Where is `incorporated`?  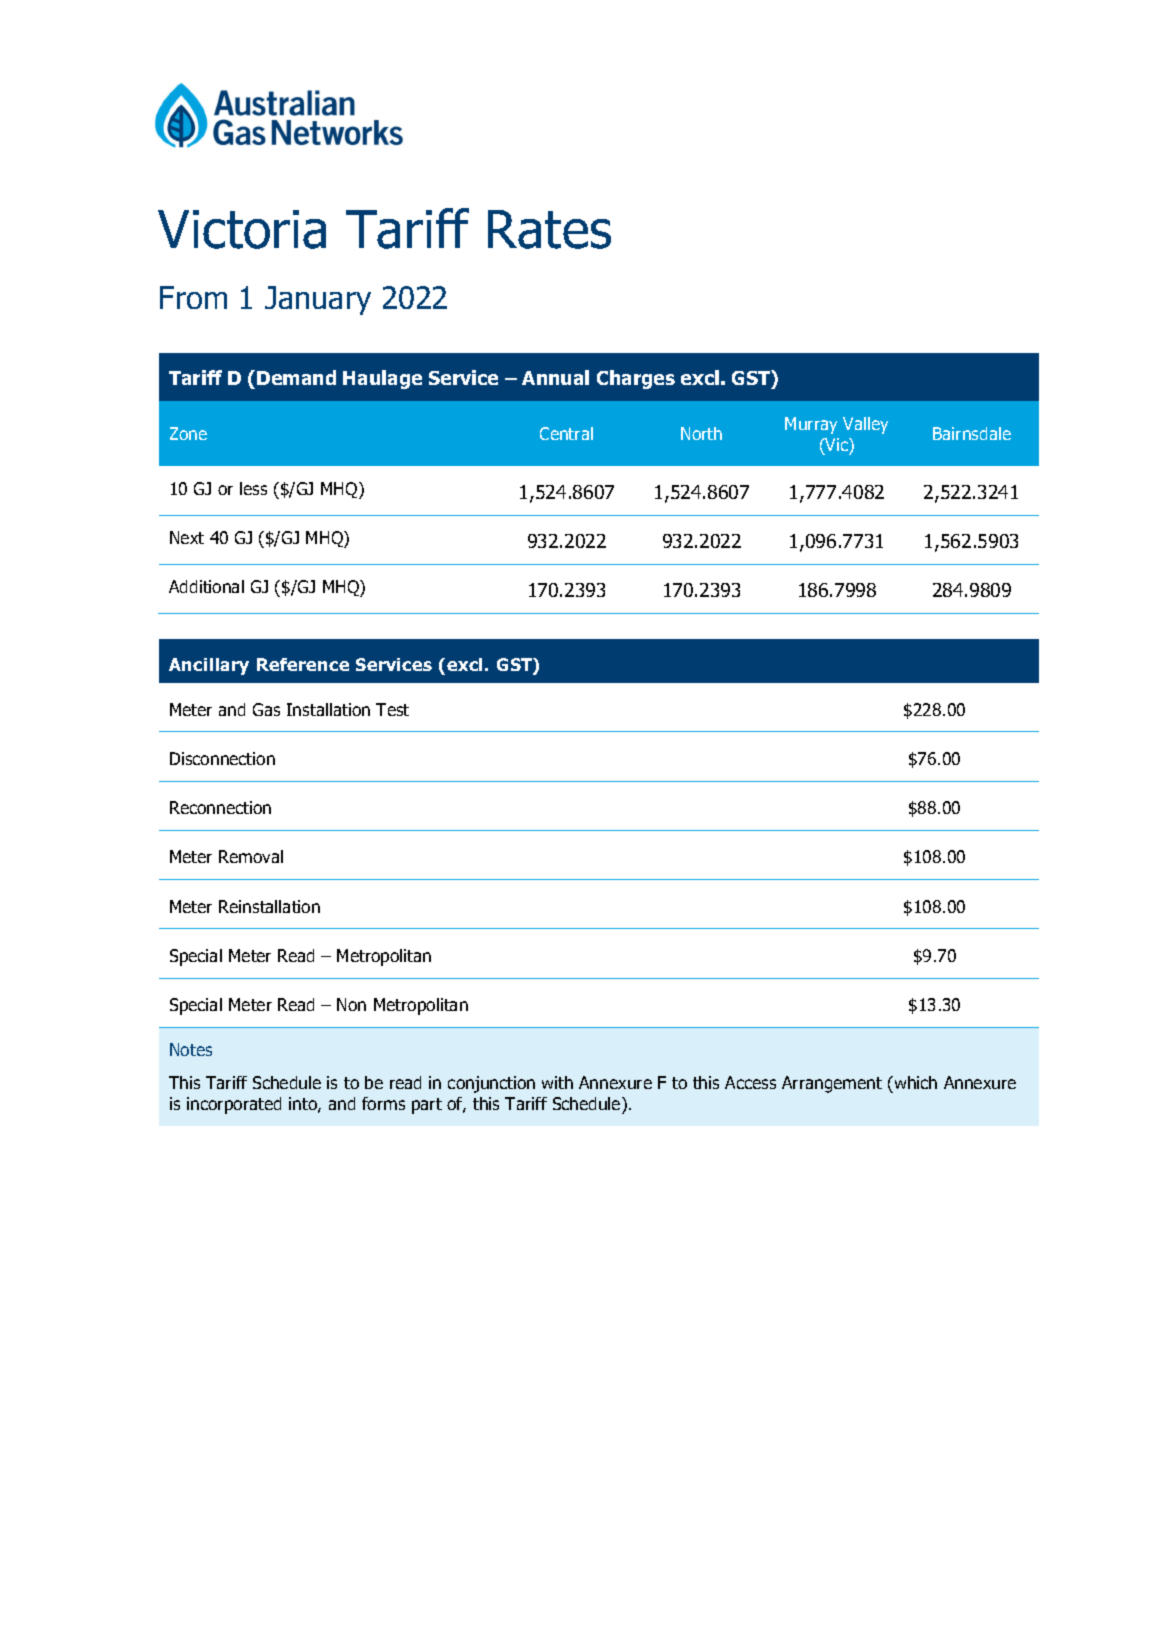
incorporated is located at coordinates (234, 1105).
